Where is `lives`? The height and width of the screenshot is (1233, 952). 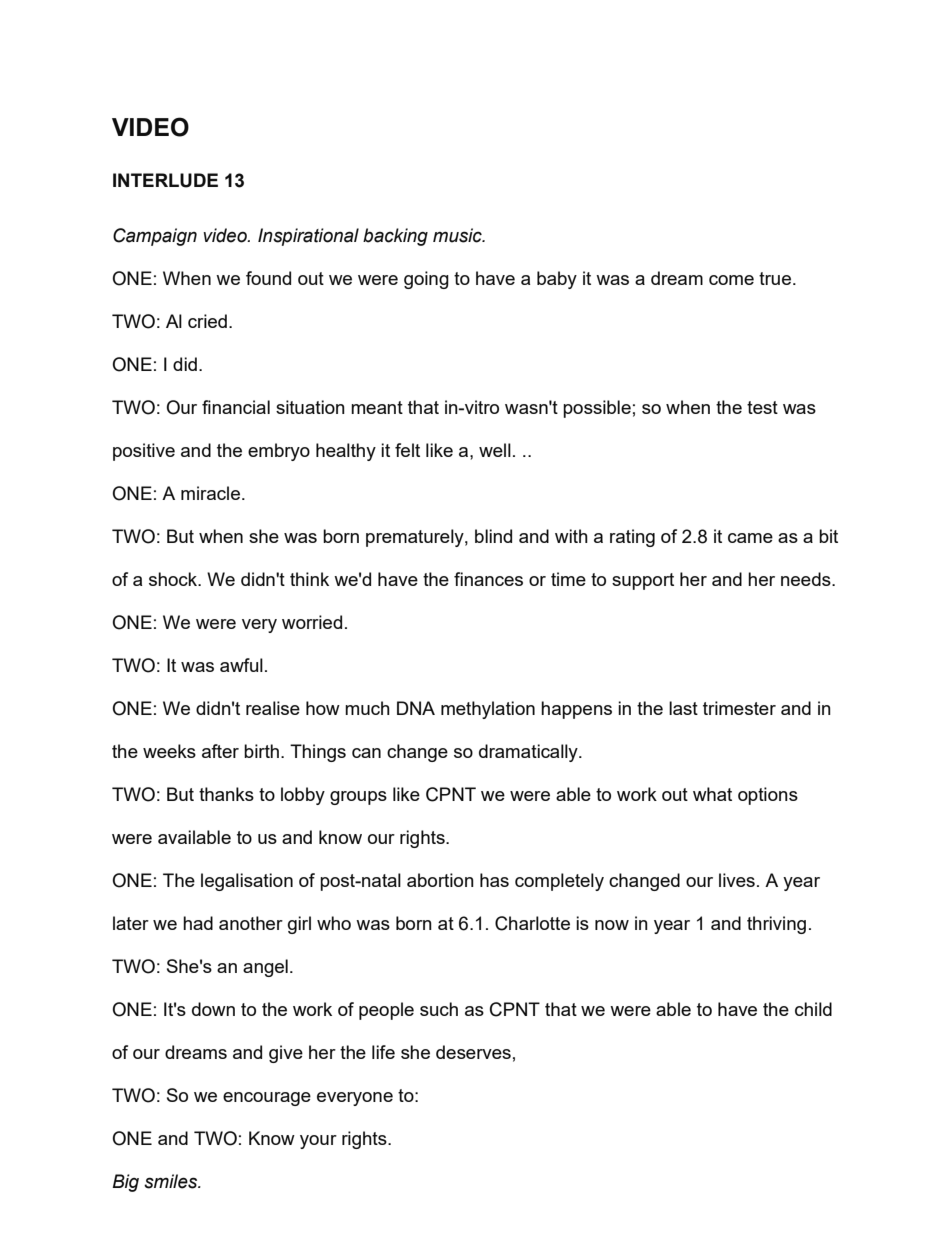
lives is located at coordinates (737, 880).
